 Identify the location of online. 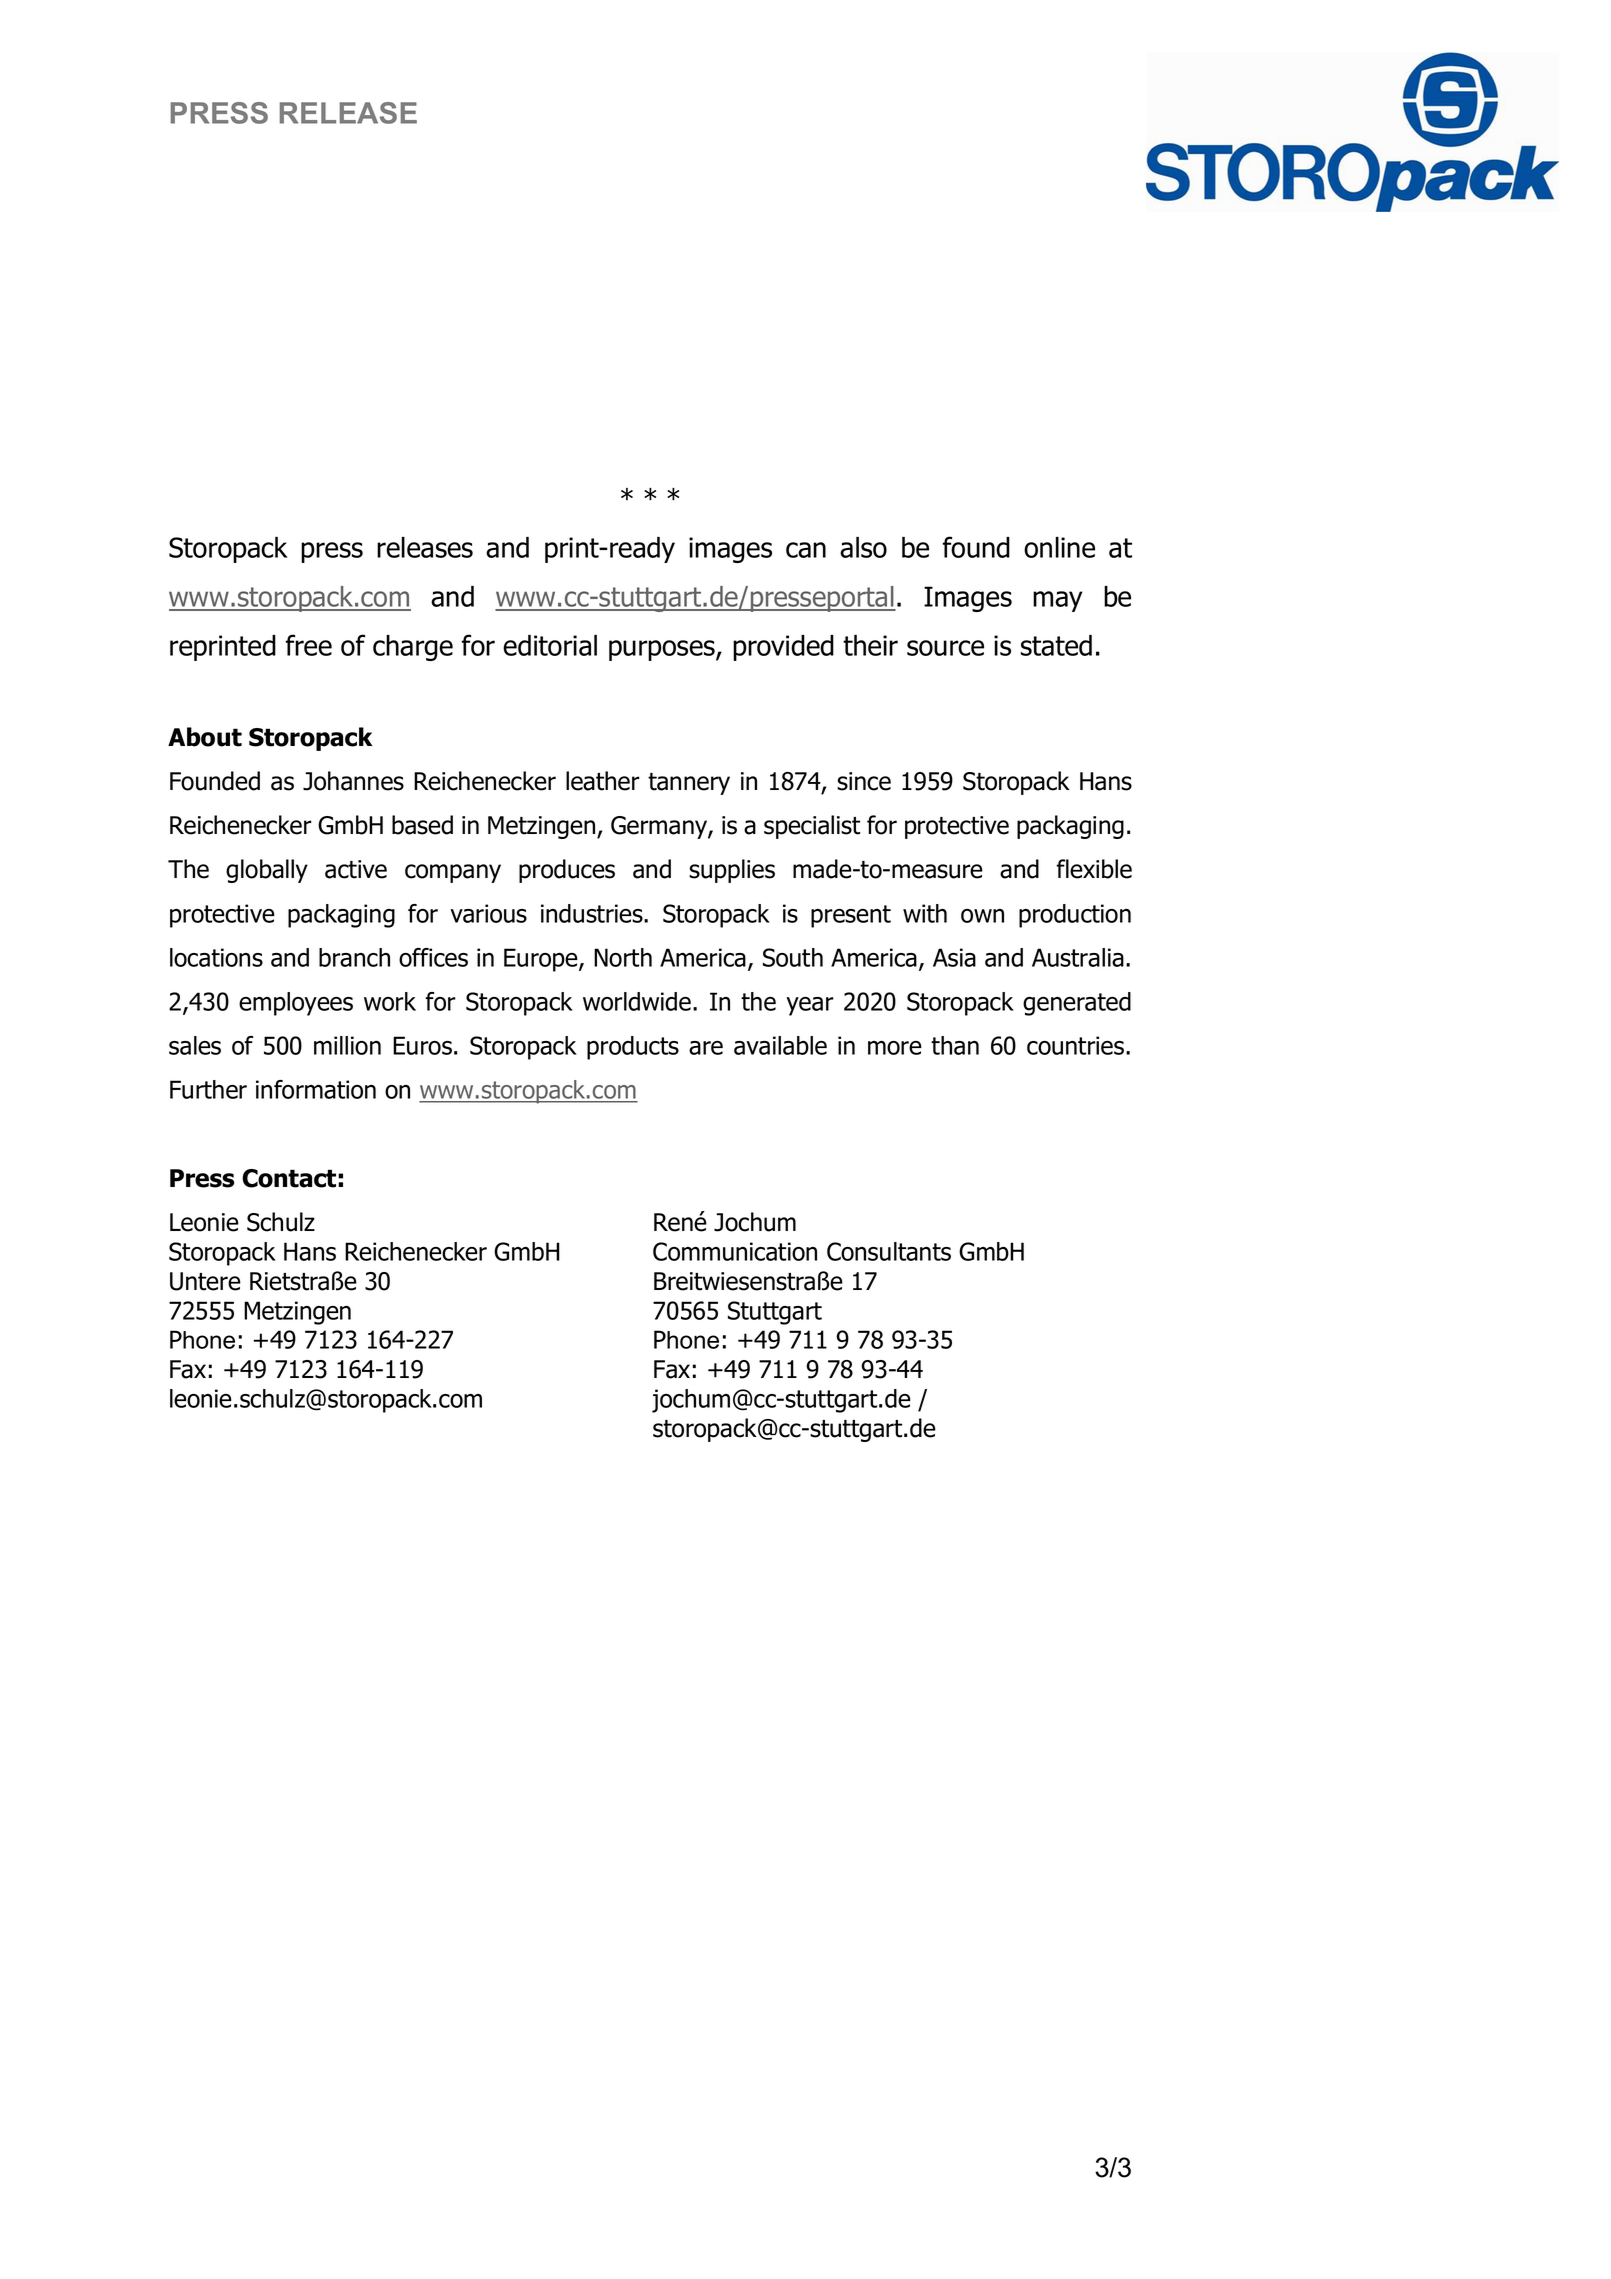
(1059, 547).
